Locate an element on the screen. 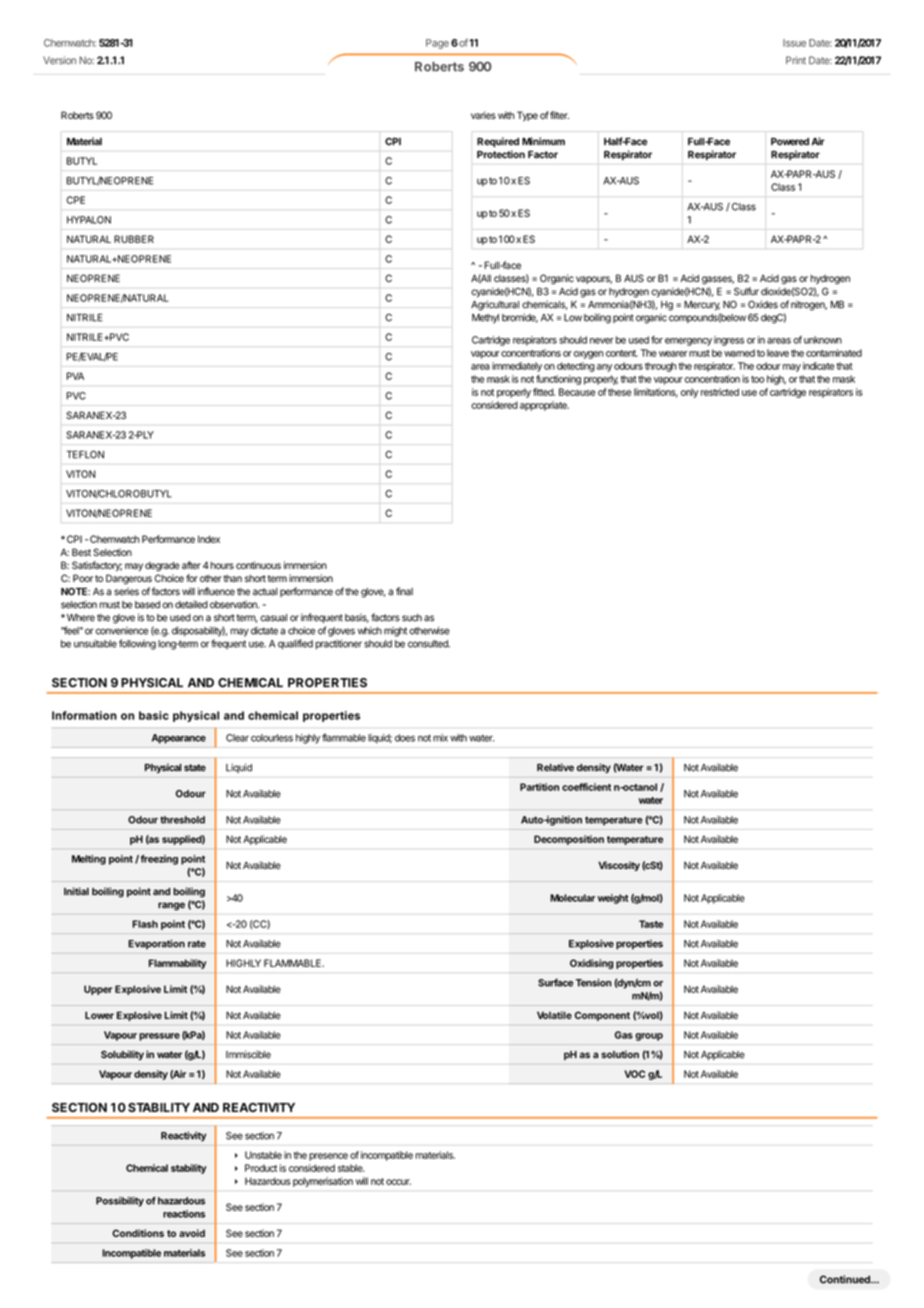 Image resolution: width=924 pixels, height=1308 pixels. Conditions is located at coordinates (138, 1233).
